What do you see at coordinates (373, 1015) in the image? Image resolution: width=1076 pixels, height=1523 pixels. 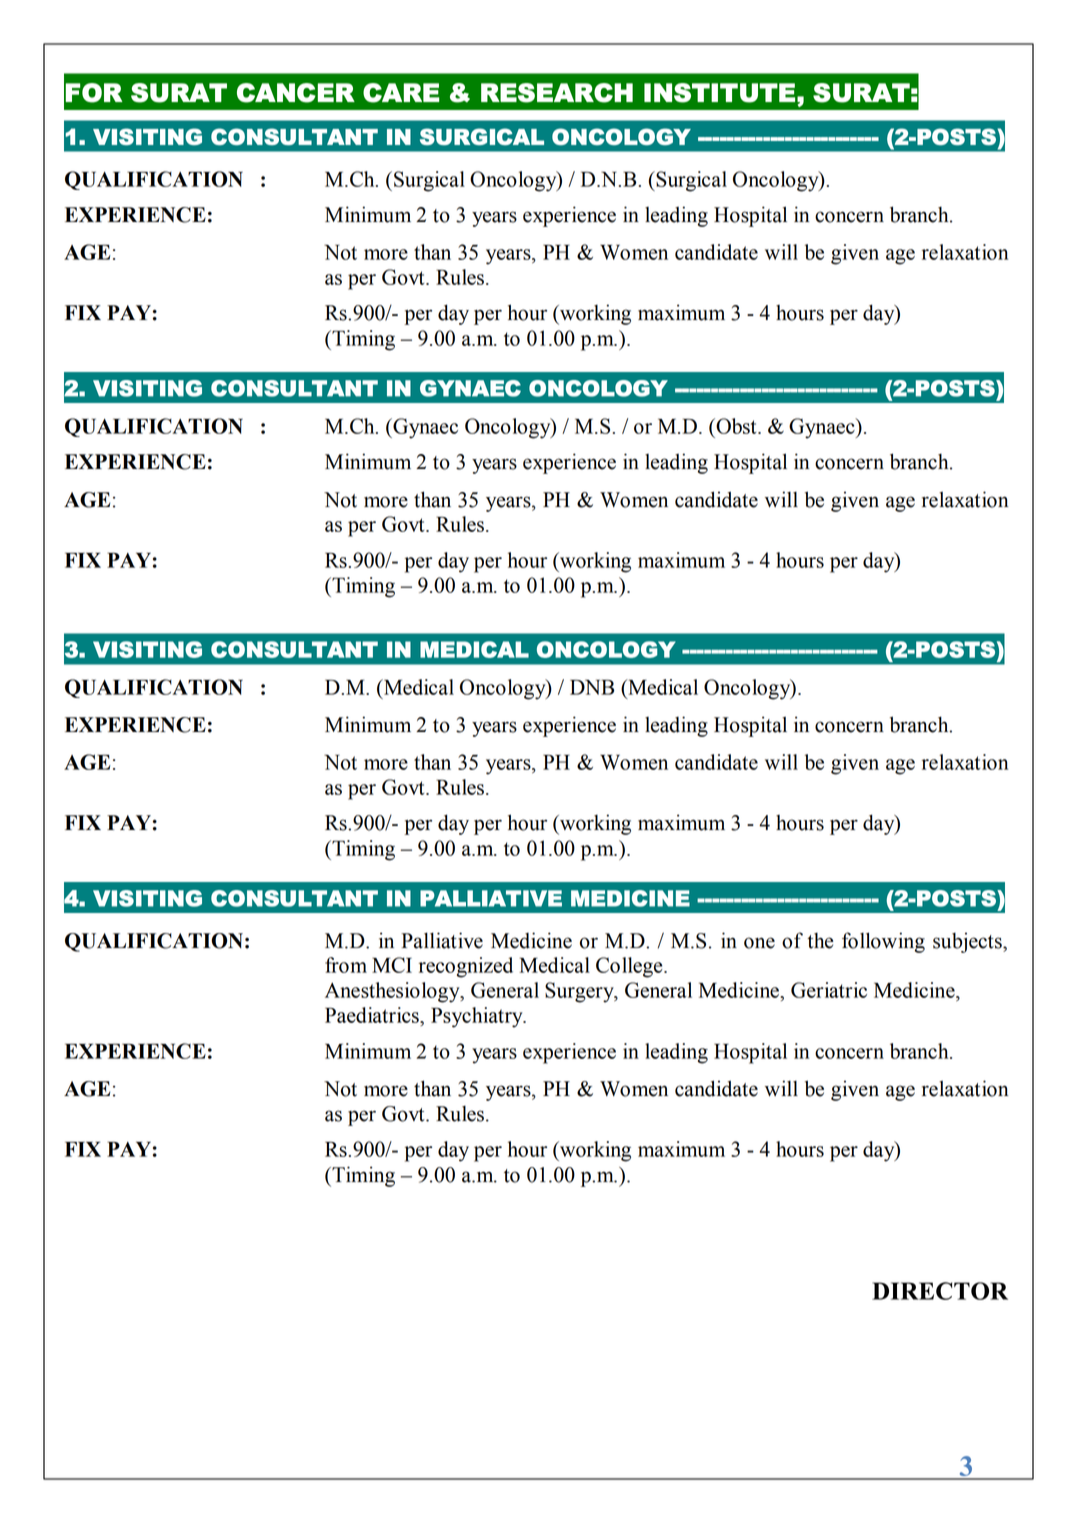 I see `Paediatrics` at bounding box center [373, 1015].
